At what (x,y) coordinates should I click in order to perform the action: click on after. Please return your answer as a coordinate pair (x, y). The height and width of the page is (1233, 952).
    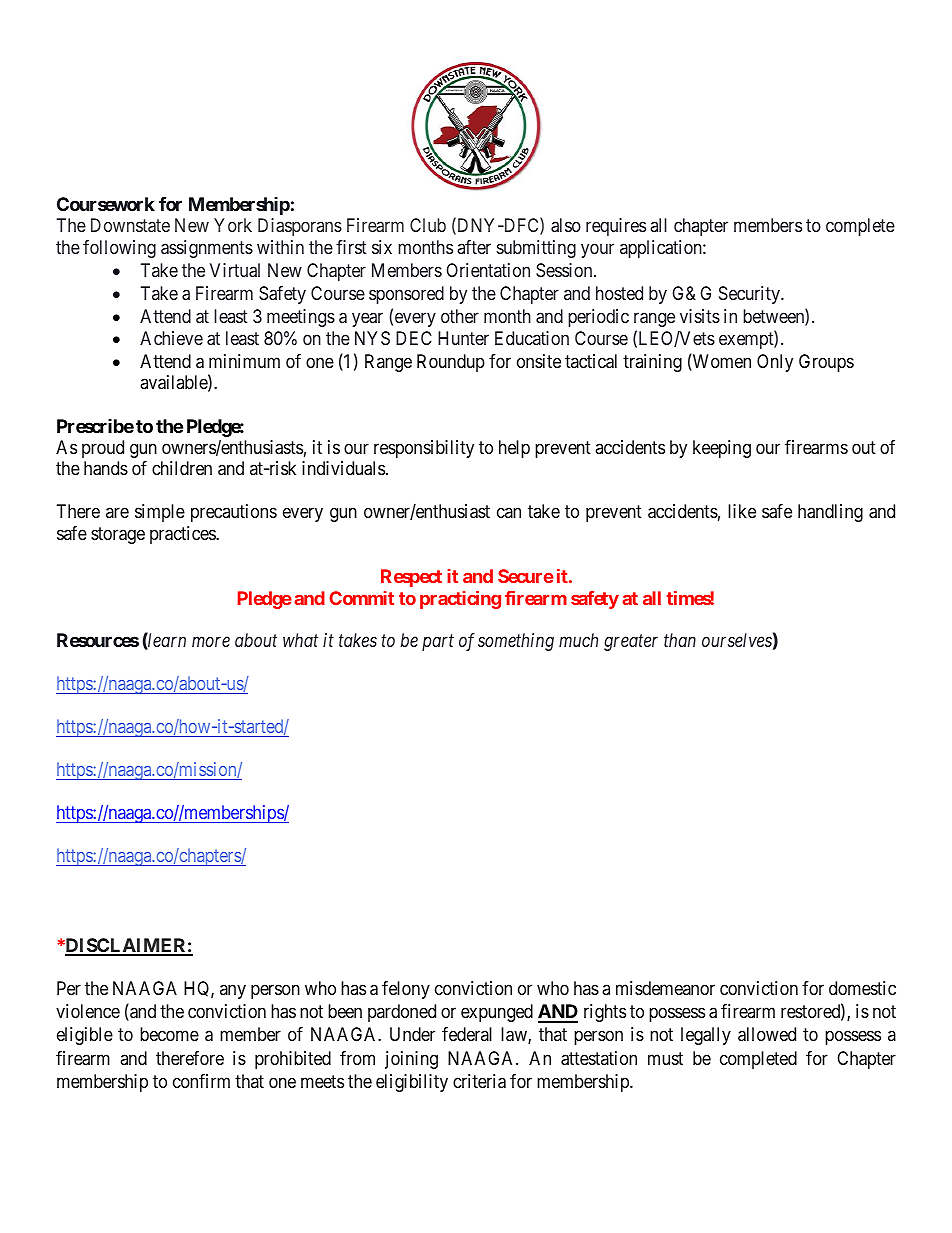
    Looking at the image, I should click on (474, 247).
